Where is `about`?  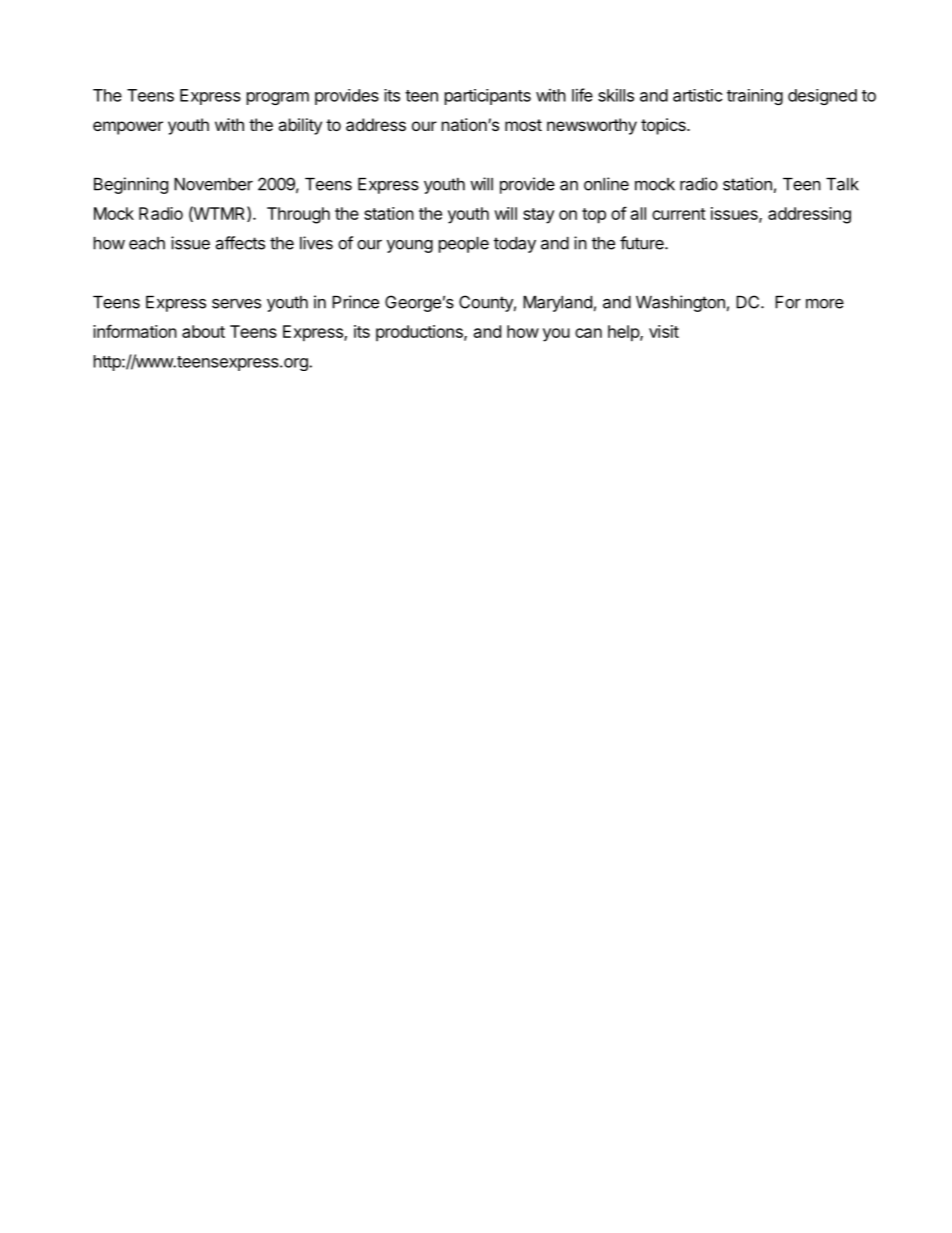 about is located at coordinates (203, 331).
